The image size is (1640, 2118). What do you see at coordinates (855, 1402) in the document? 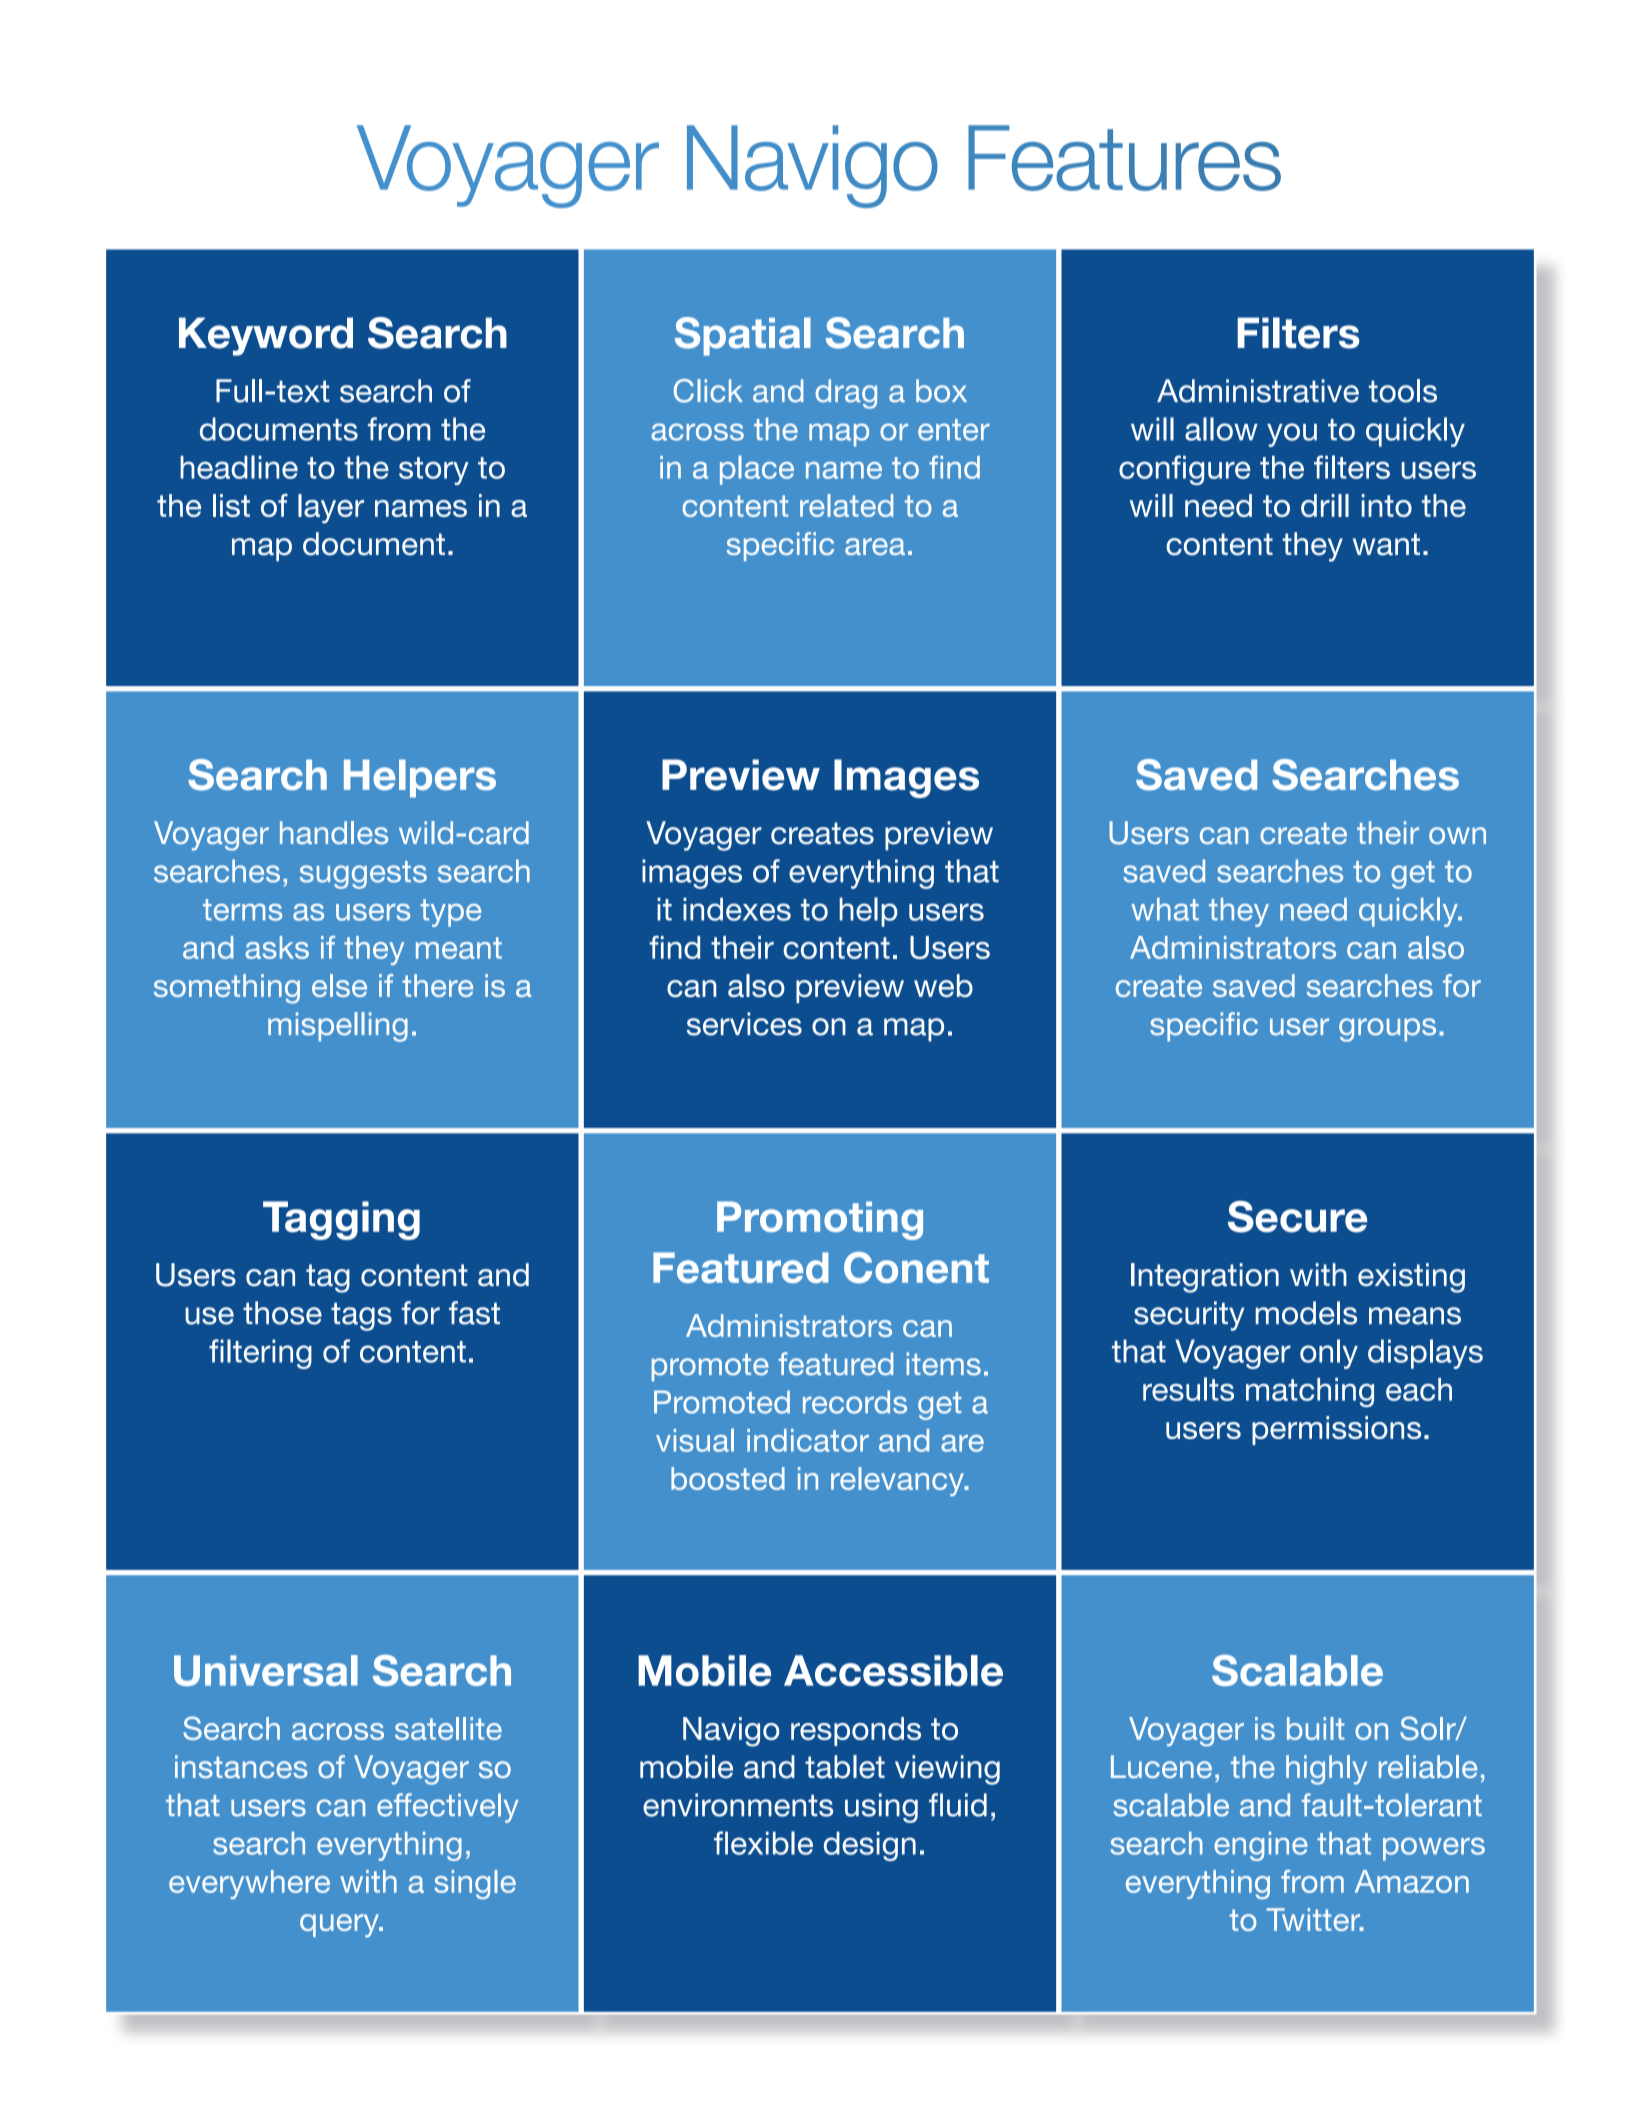
I see `records` at bounding box center [855, 1402].
